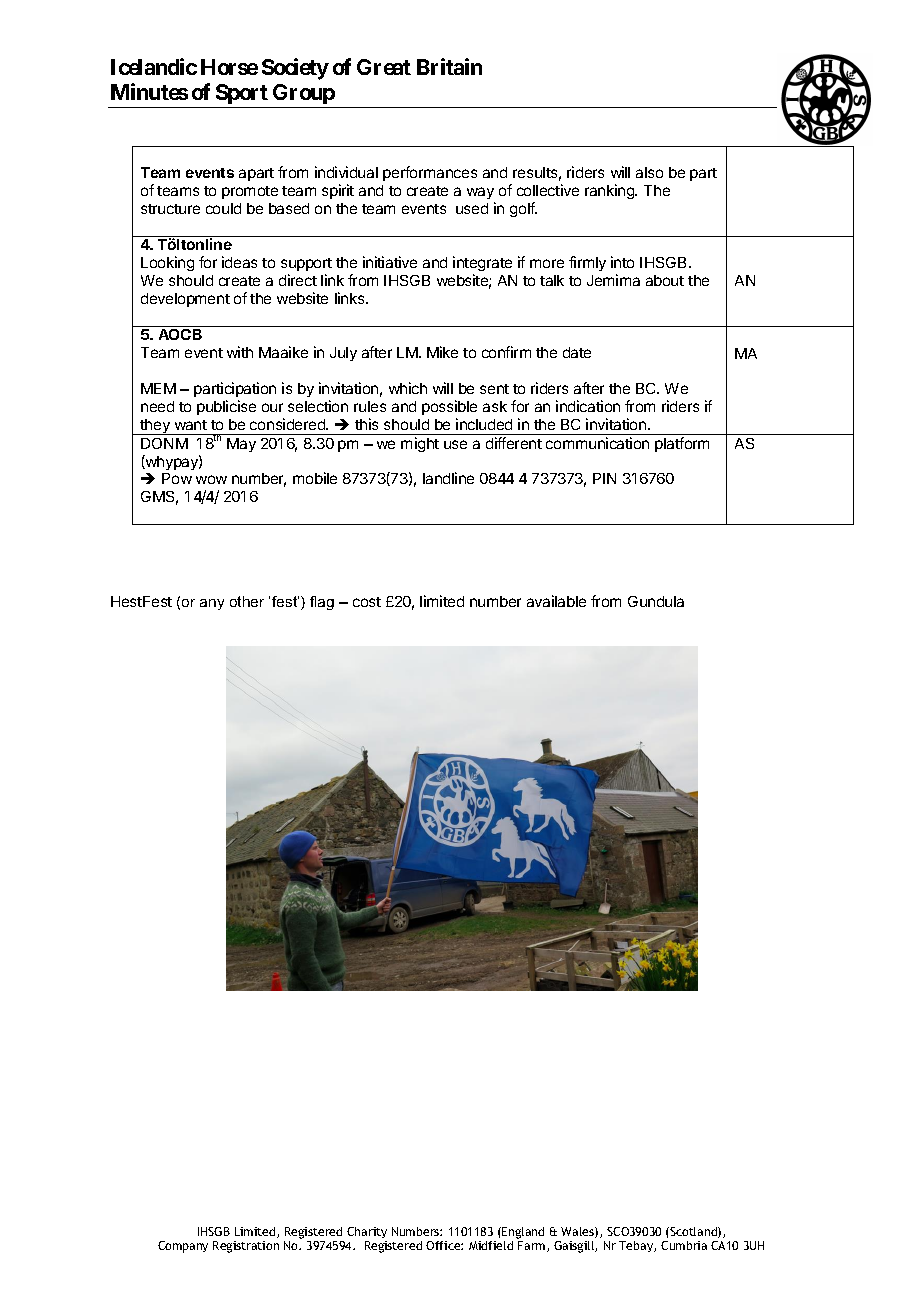 This screenshot has height=1309, width=924. I want to click on Registration, so click(246, 1247).
